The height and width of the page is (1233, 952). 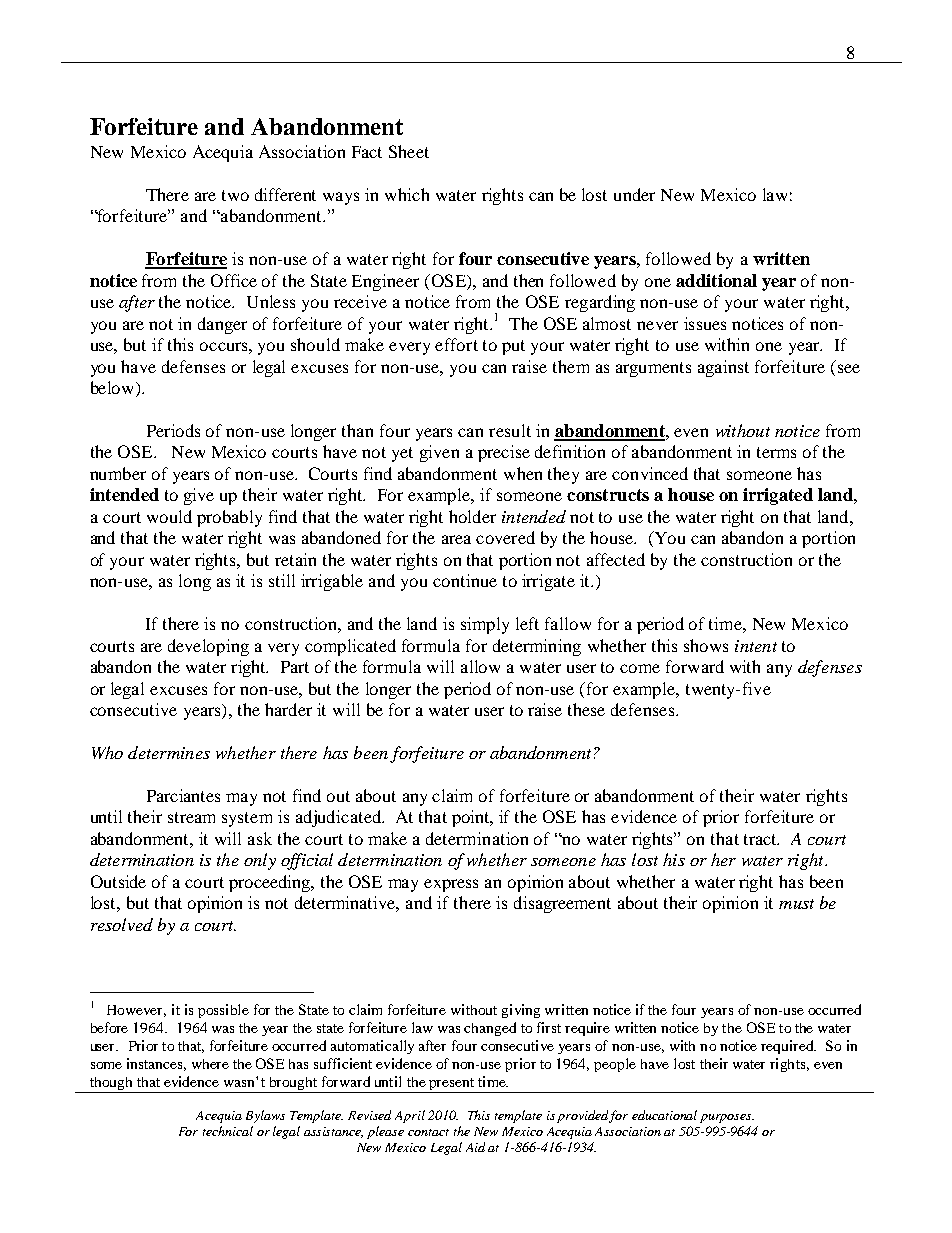 I want to click on simply, so click(x=485, y=625).
